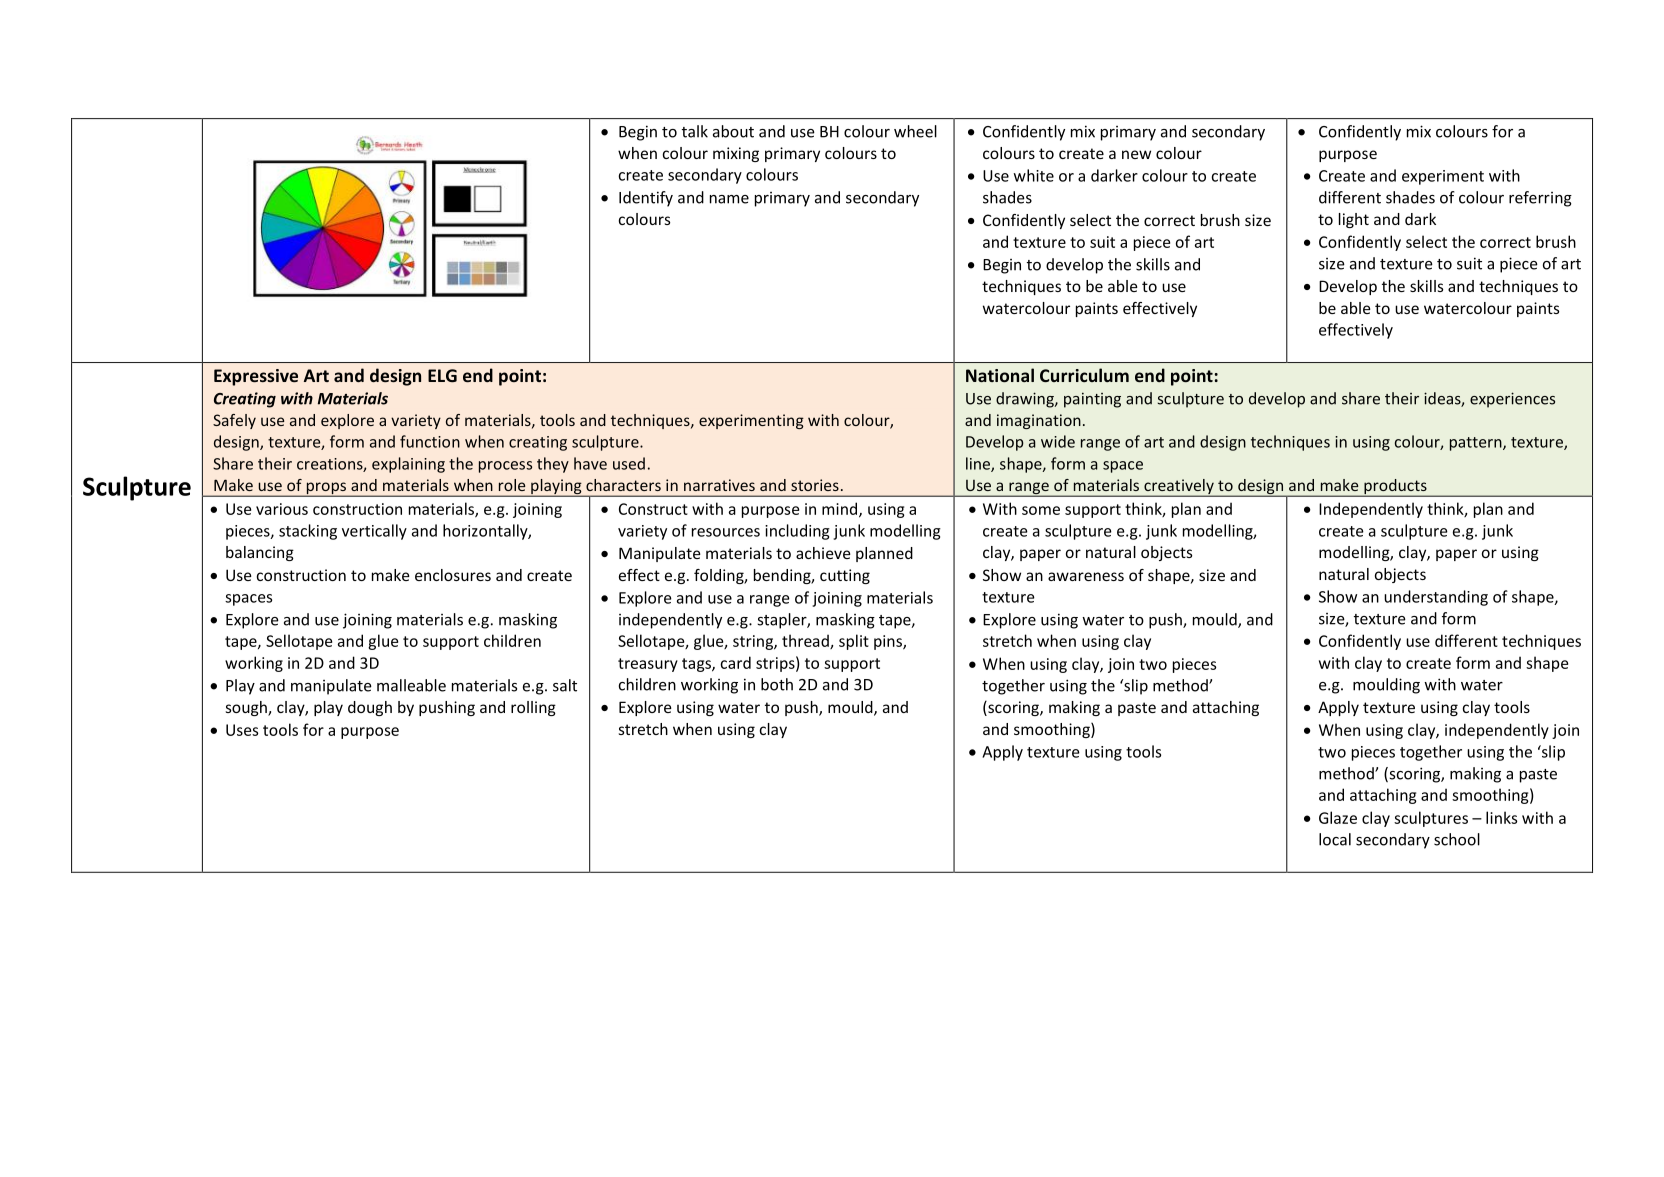  I want to click on Glaze, so click(1338, 817).
